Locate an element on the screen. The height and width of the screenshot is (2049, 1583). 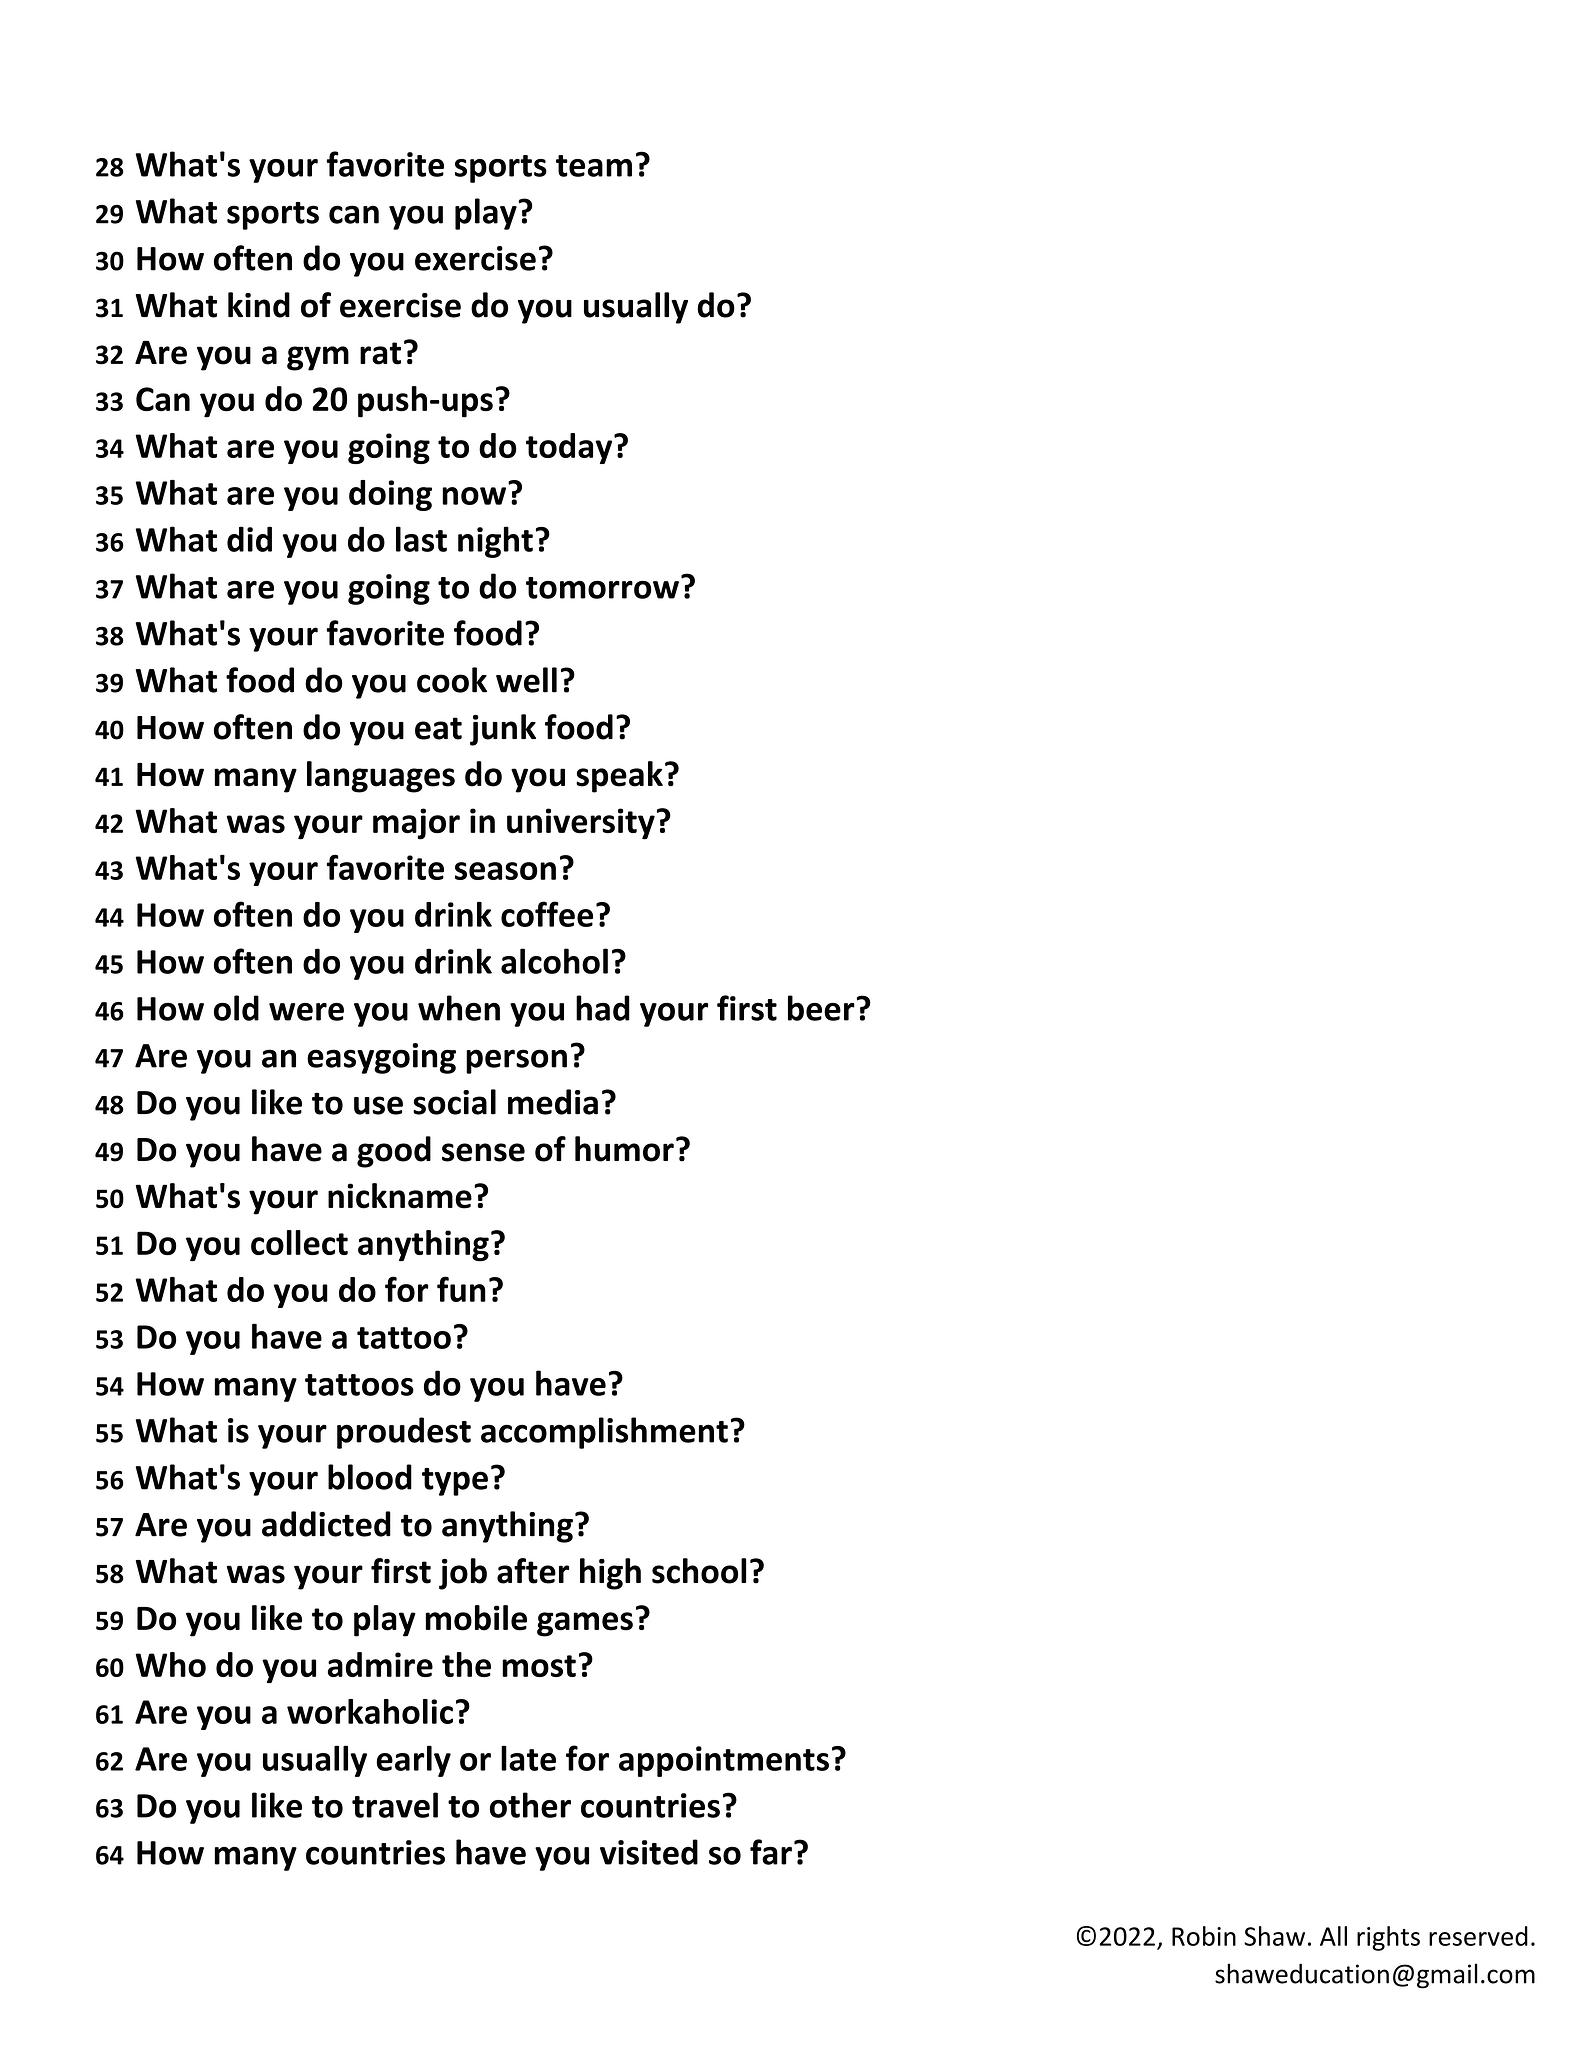
addicted is located at coordinates (326, 1524).
